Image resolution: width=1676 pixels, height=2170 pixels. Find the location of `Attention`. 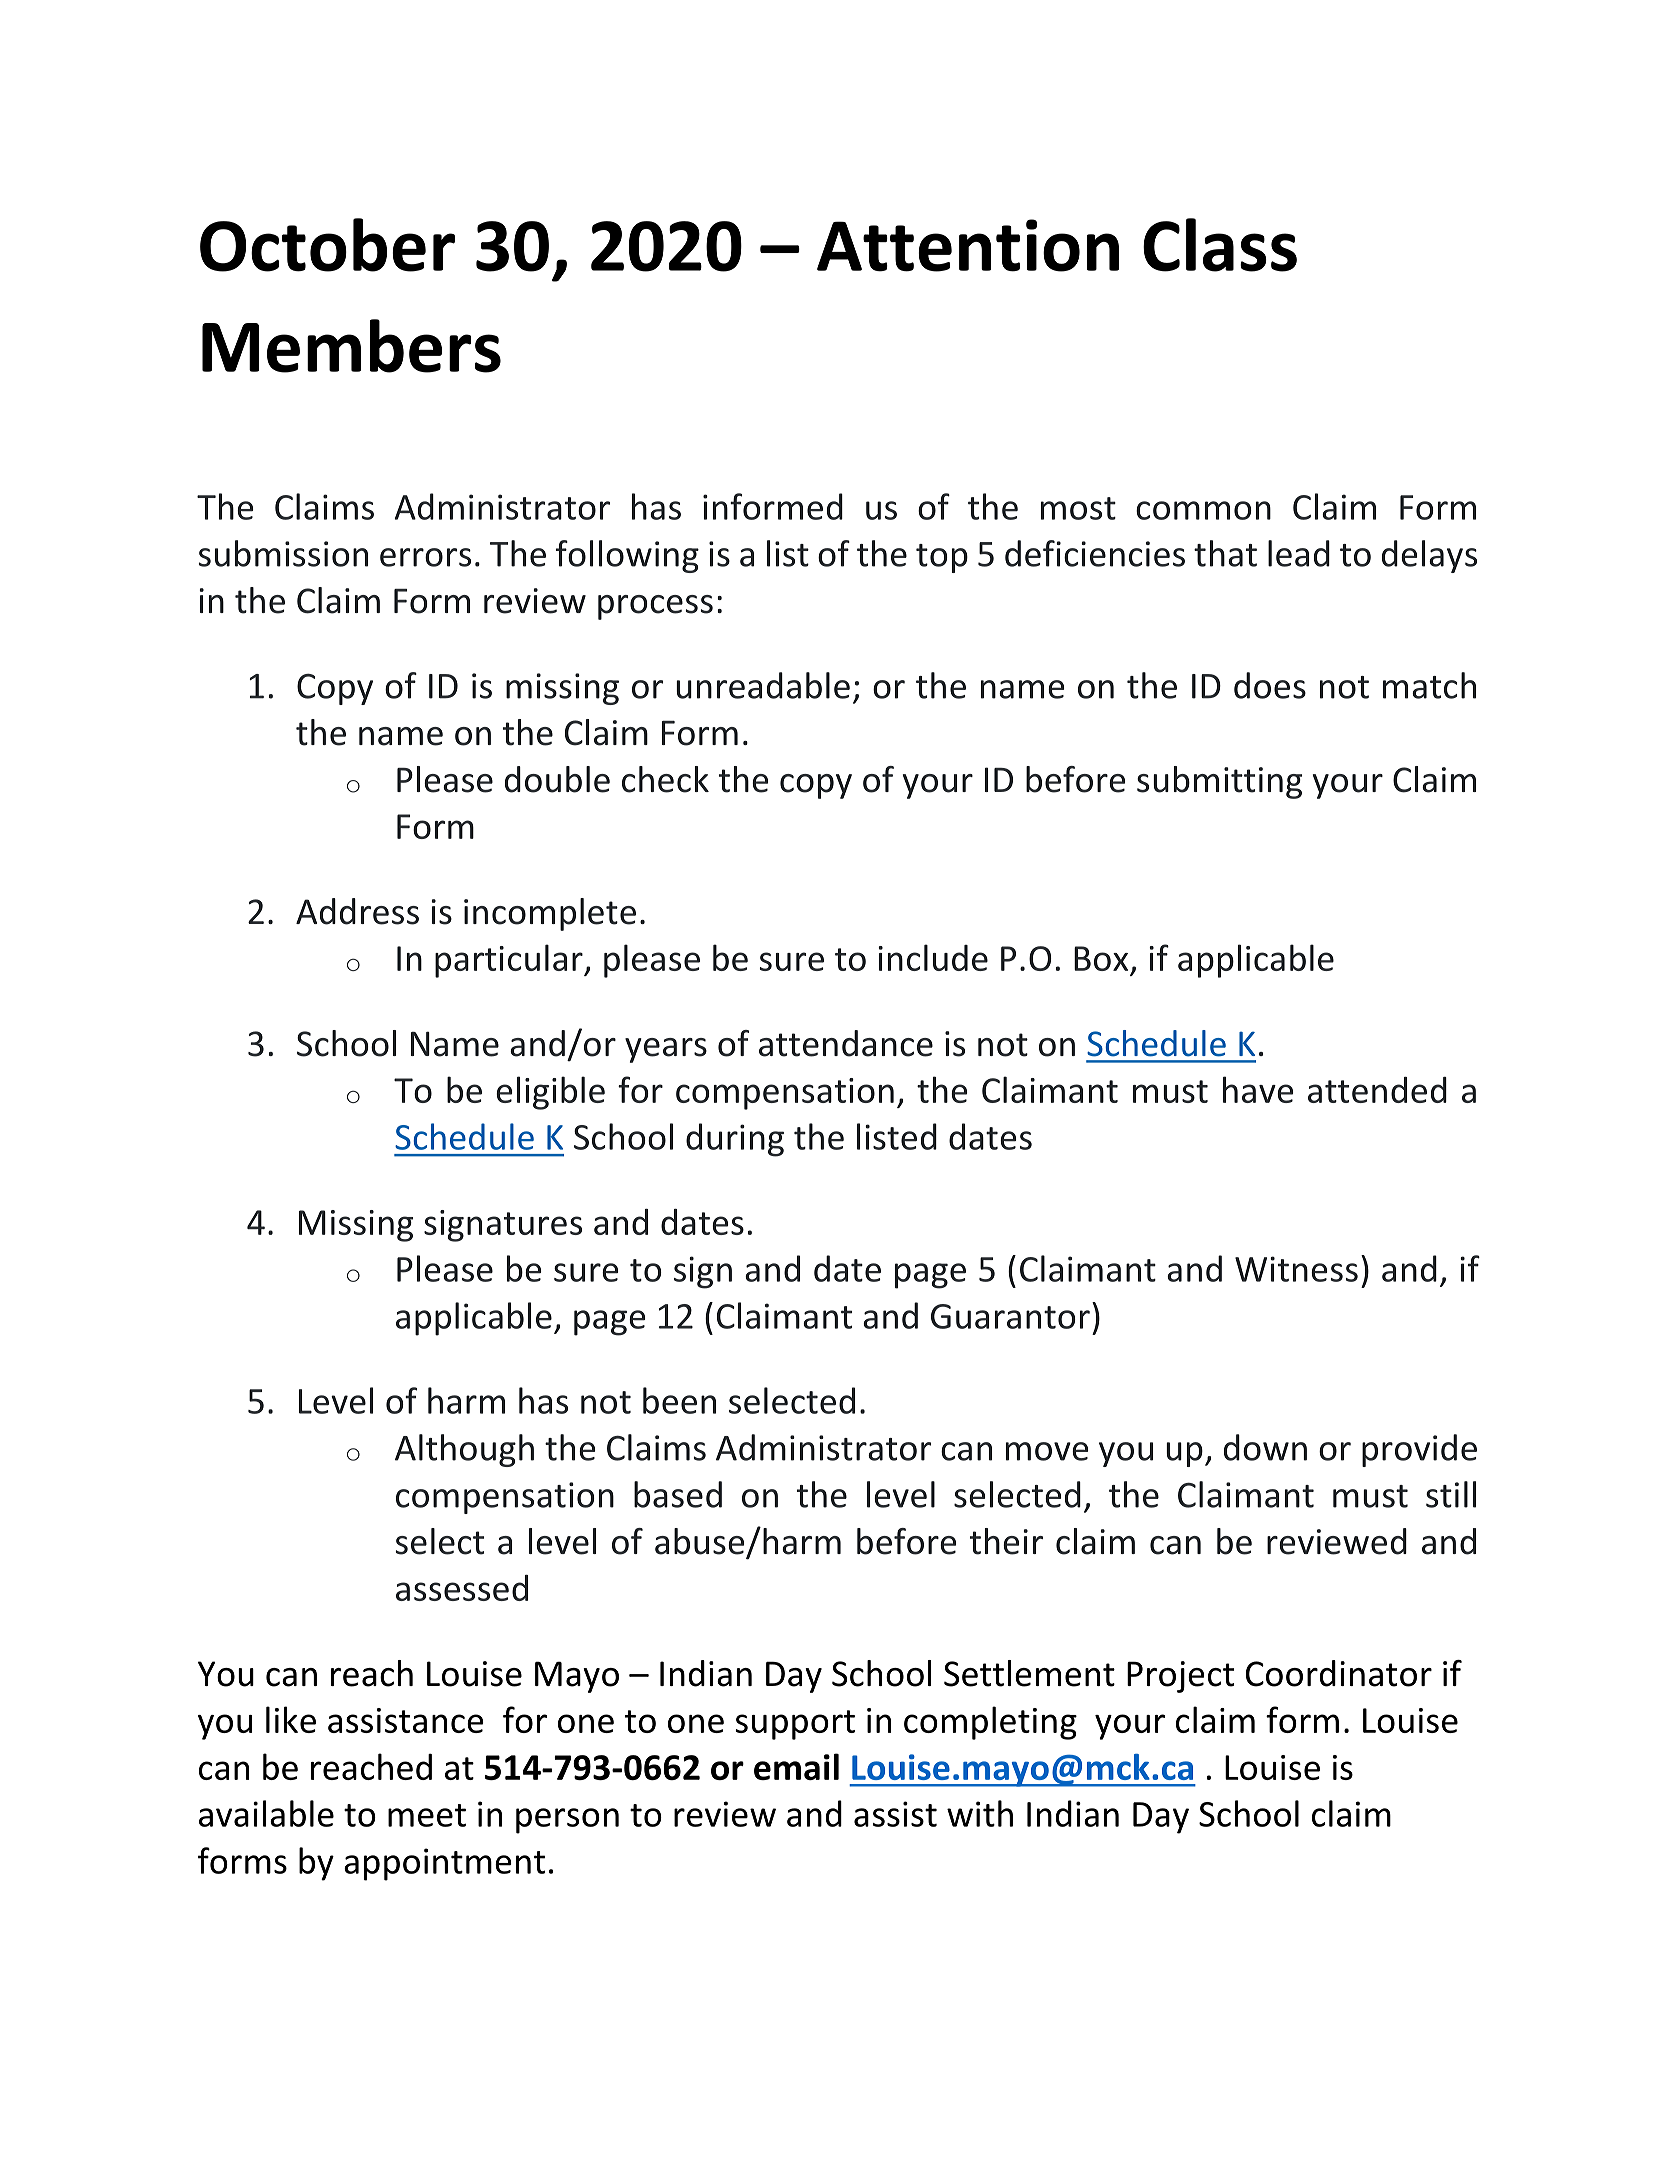

Attention is located at coordinates (968, 245).
